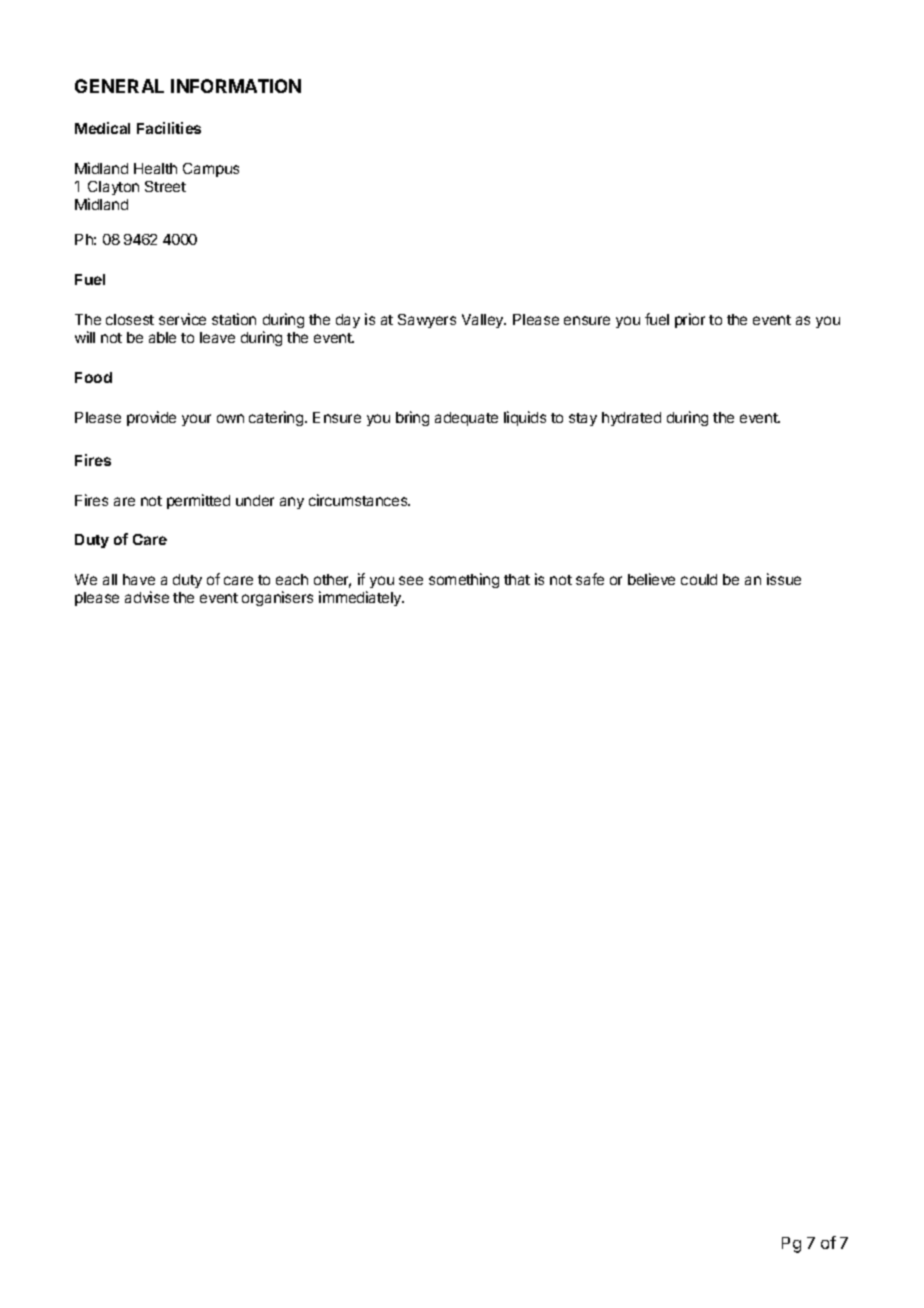 This screenshot has height=1308, width=924. I want to click on Campus, so click(211, 170).
